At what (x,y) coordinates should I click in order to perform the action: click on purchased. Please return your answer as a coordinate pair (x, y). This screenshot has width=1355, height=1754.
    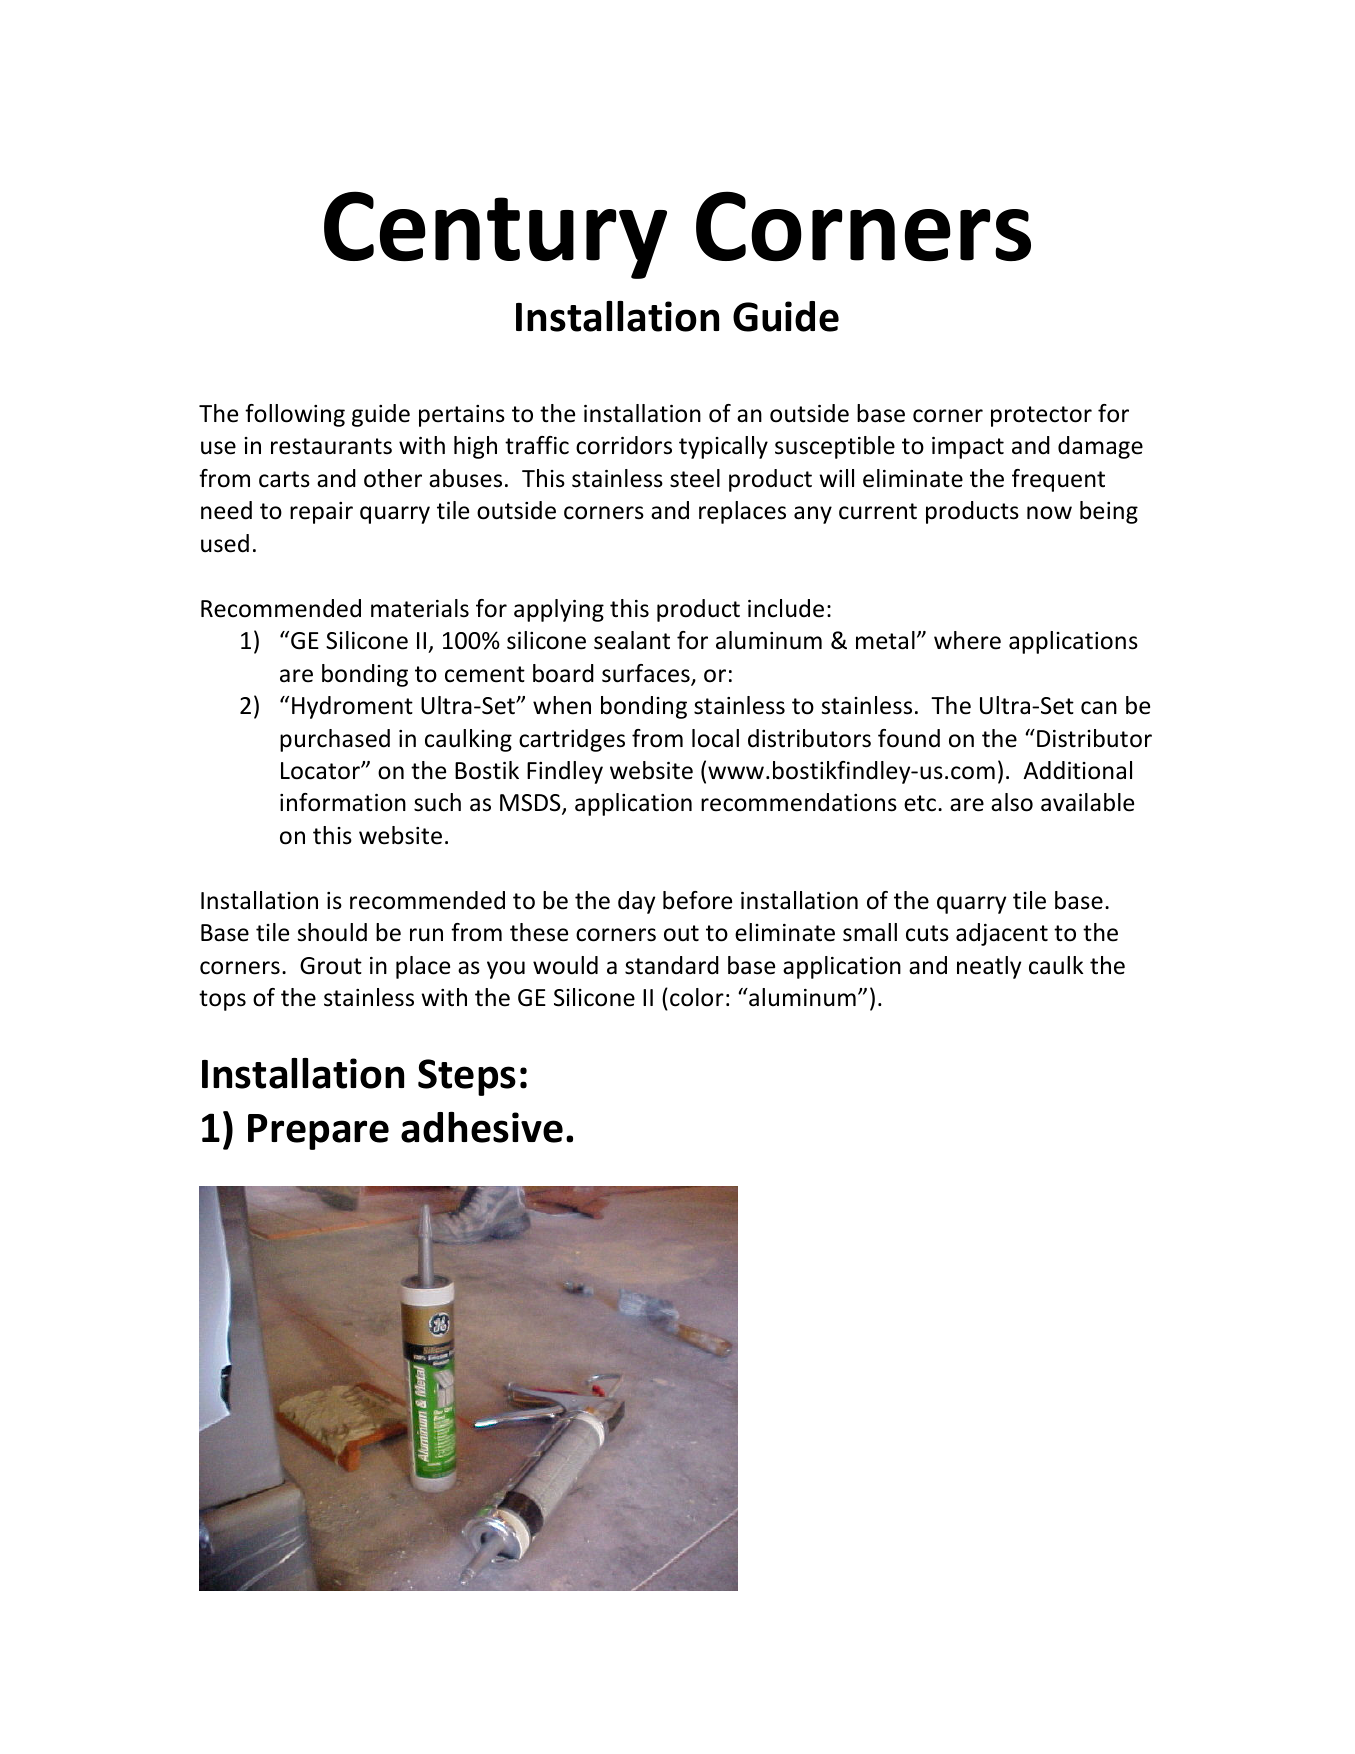
    Looking at the image, I should click on (335, 740).
